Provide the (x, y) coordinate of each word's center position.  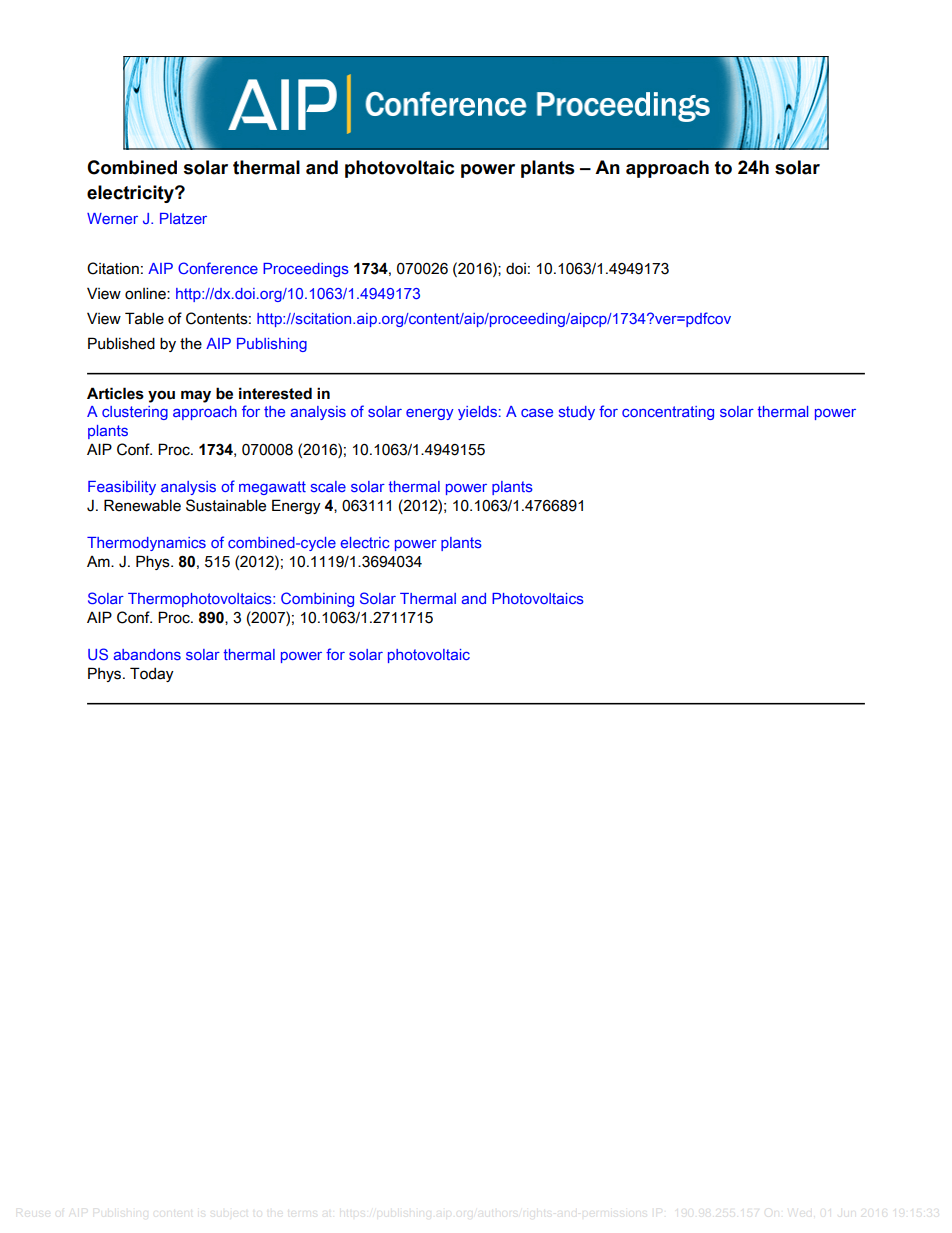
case (537, 413)
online (146, 293)
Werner (112, 218)
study (577, 413)
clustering (135, 413)
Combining (317, 599)
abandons (147, 654)
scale (328, 486)
